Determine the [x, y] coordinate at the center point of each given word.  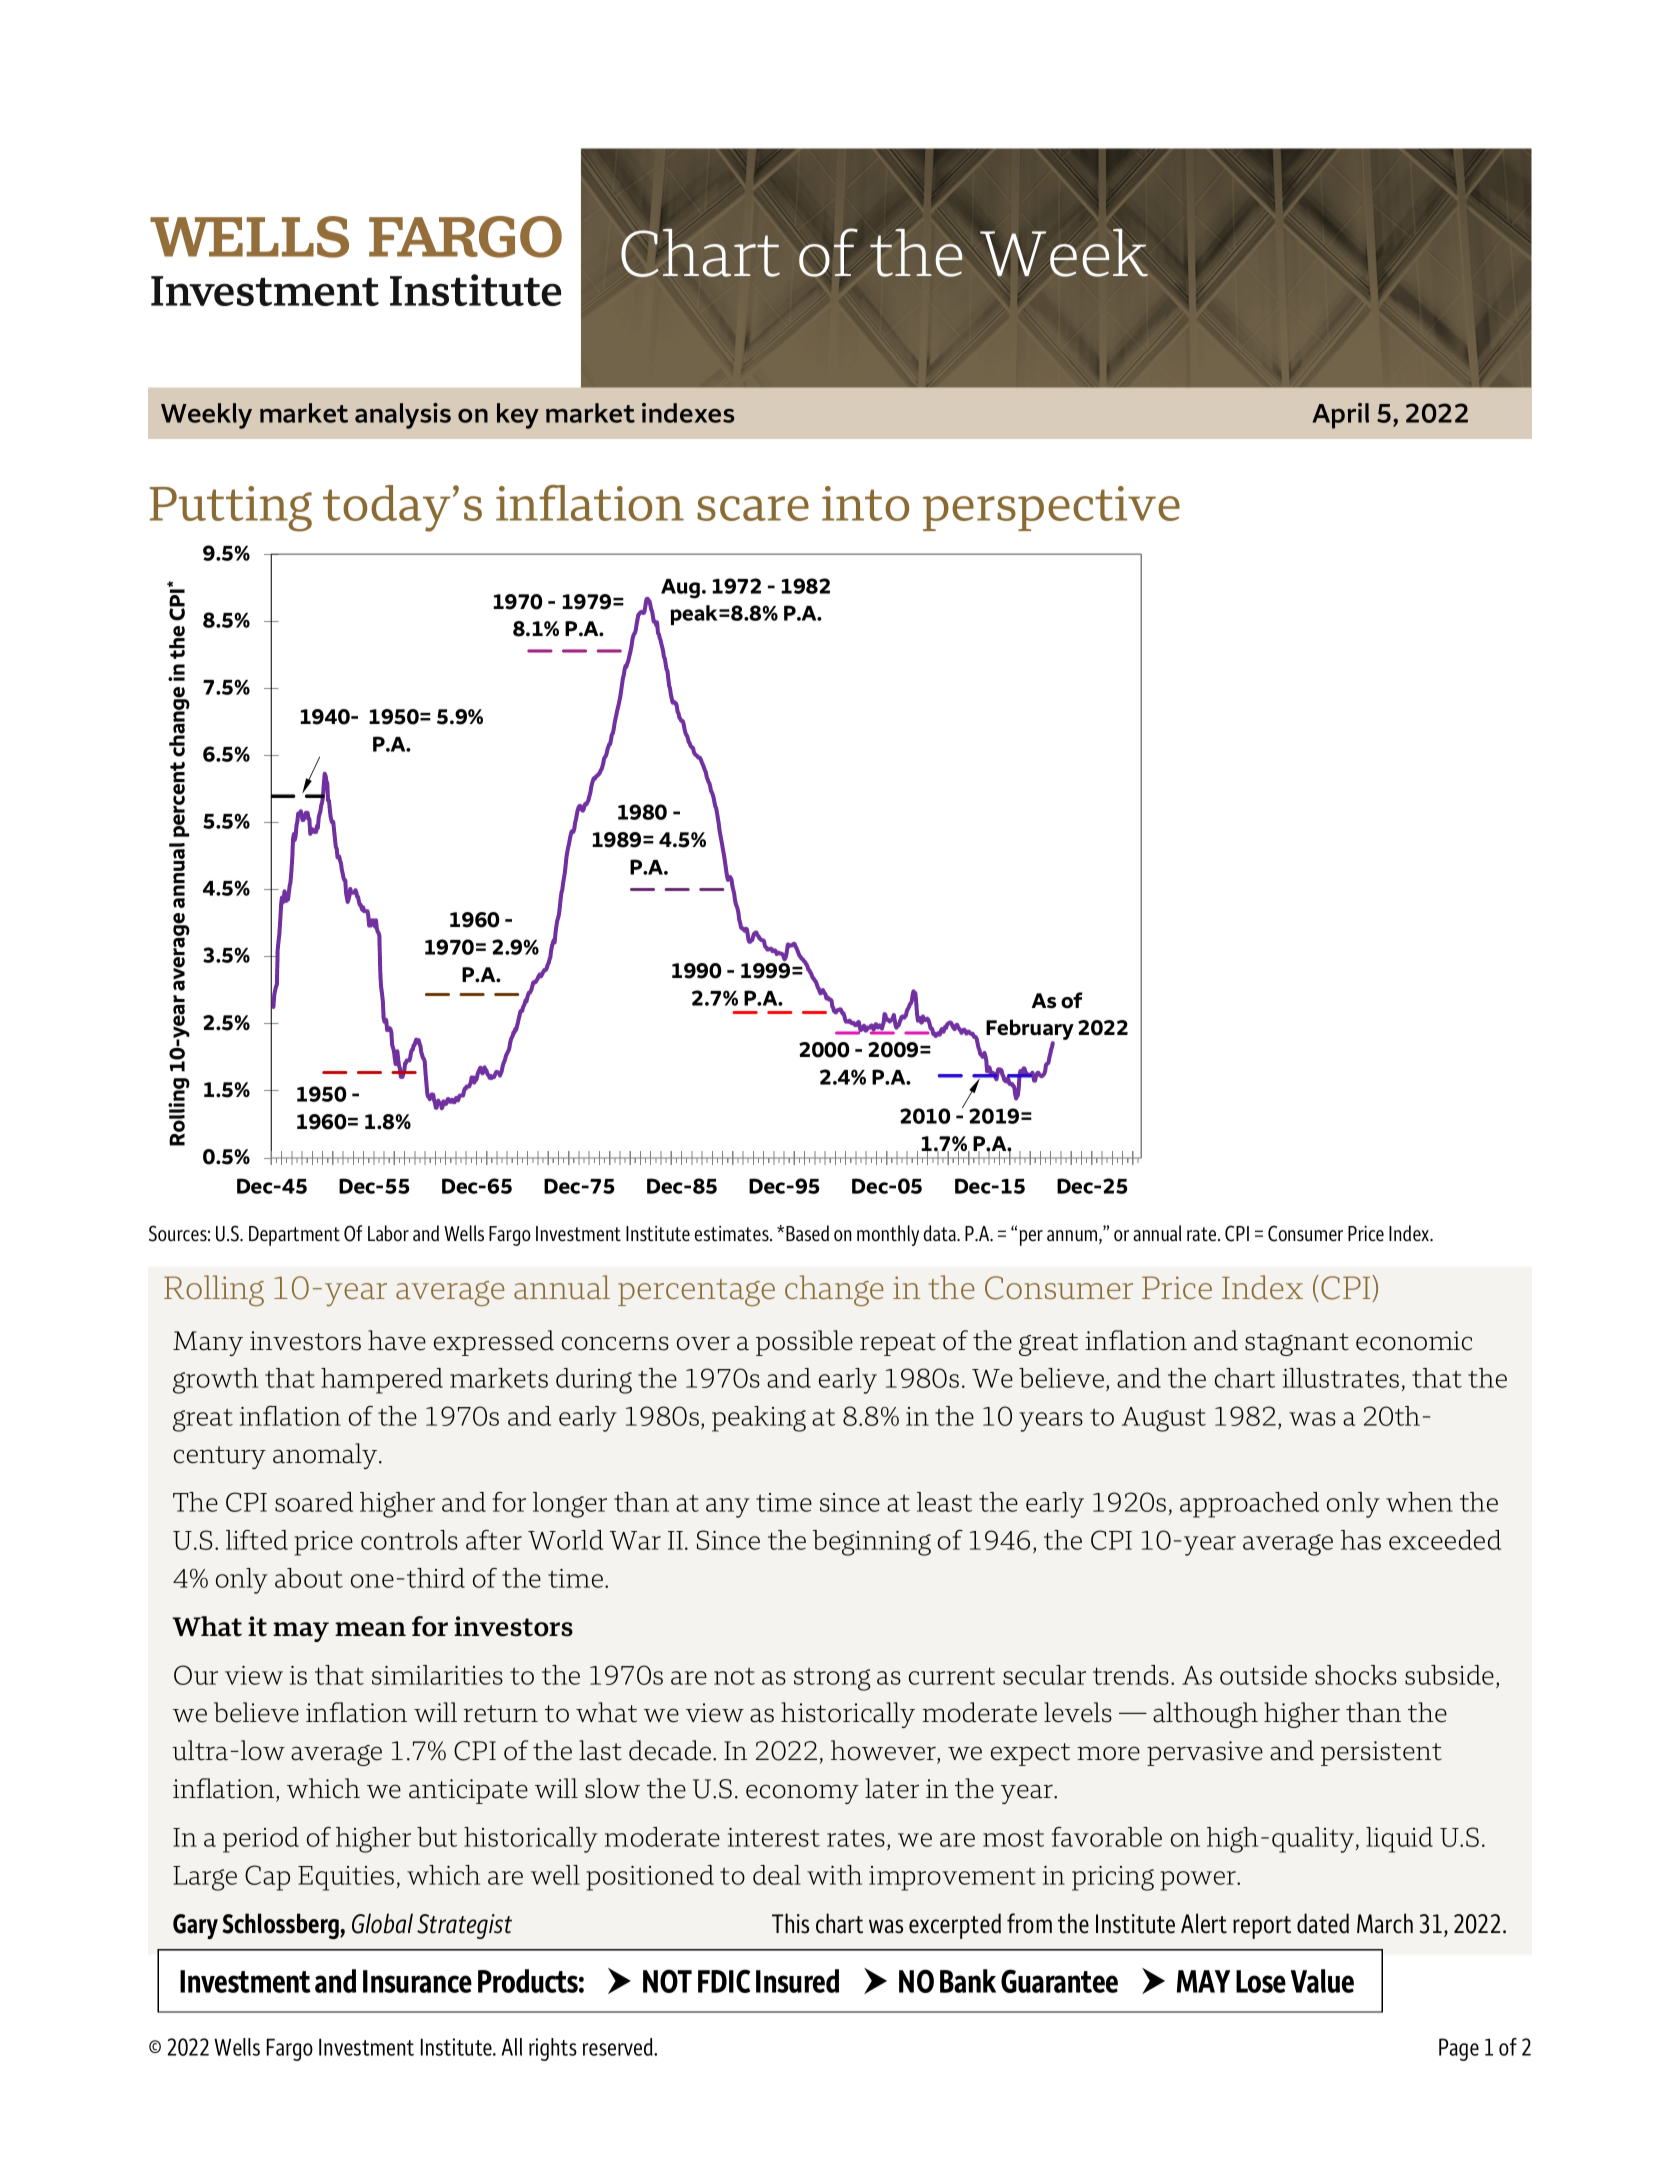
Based [807, 1233]
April [1340, 416]
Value [1322, 1981]
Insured [797, 1981]
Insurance [417, 1981]
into [865, 503]
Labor [388, 1233]
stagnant [1297, 1344]
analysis [403, 416]
